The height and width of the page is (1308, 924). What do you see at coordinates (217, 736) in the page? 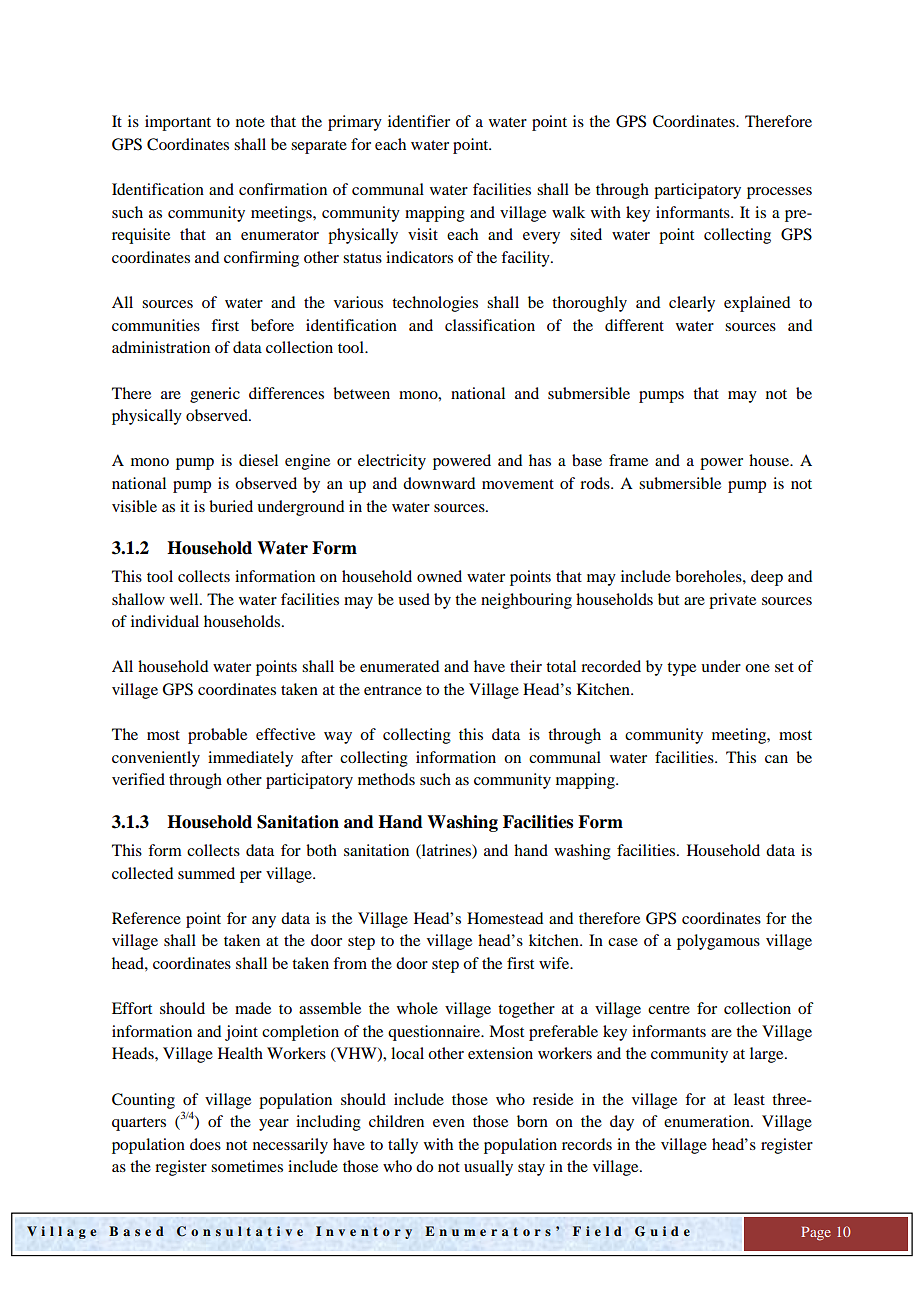
I see `probable` at bounding box center [217, 736].
